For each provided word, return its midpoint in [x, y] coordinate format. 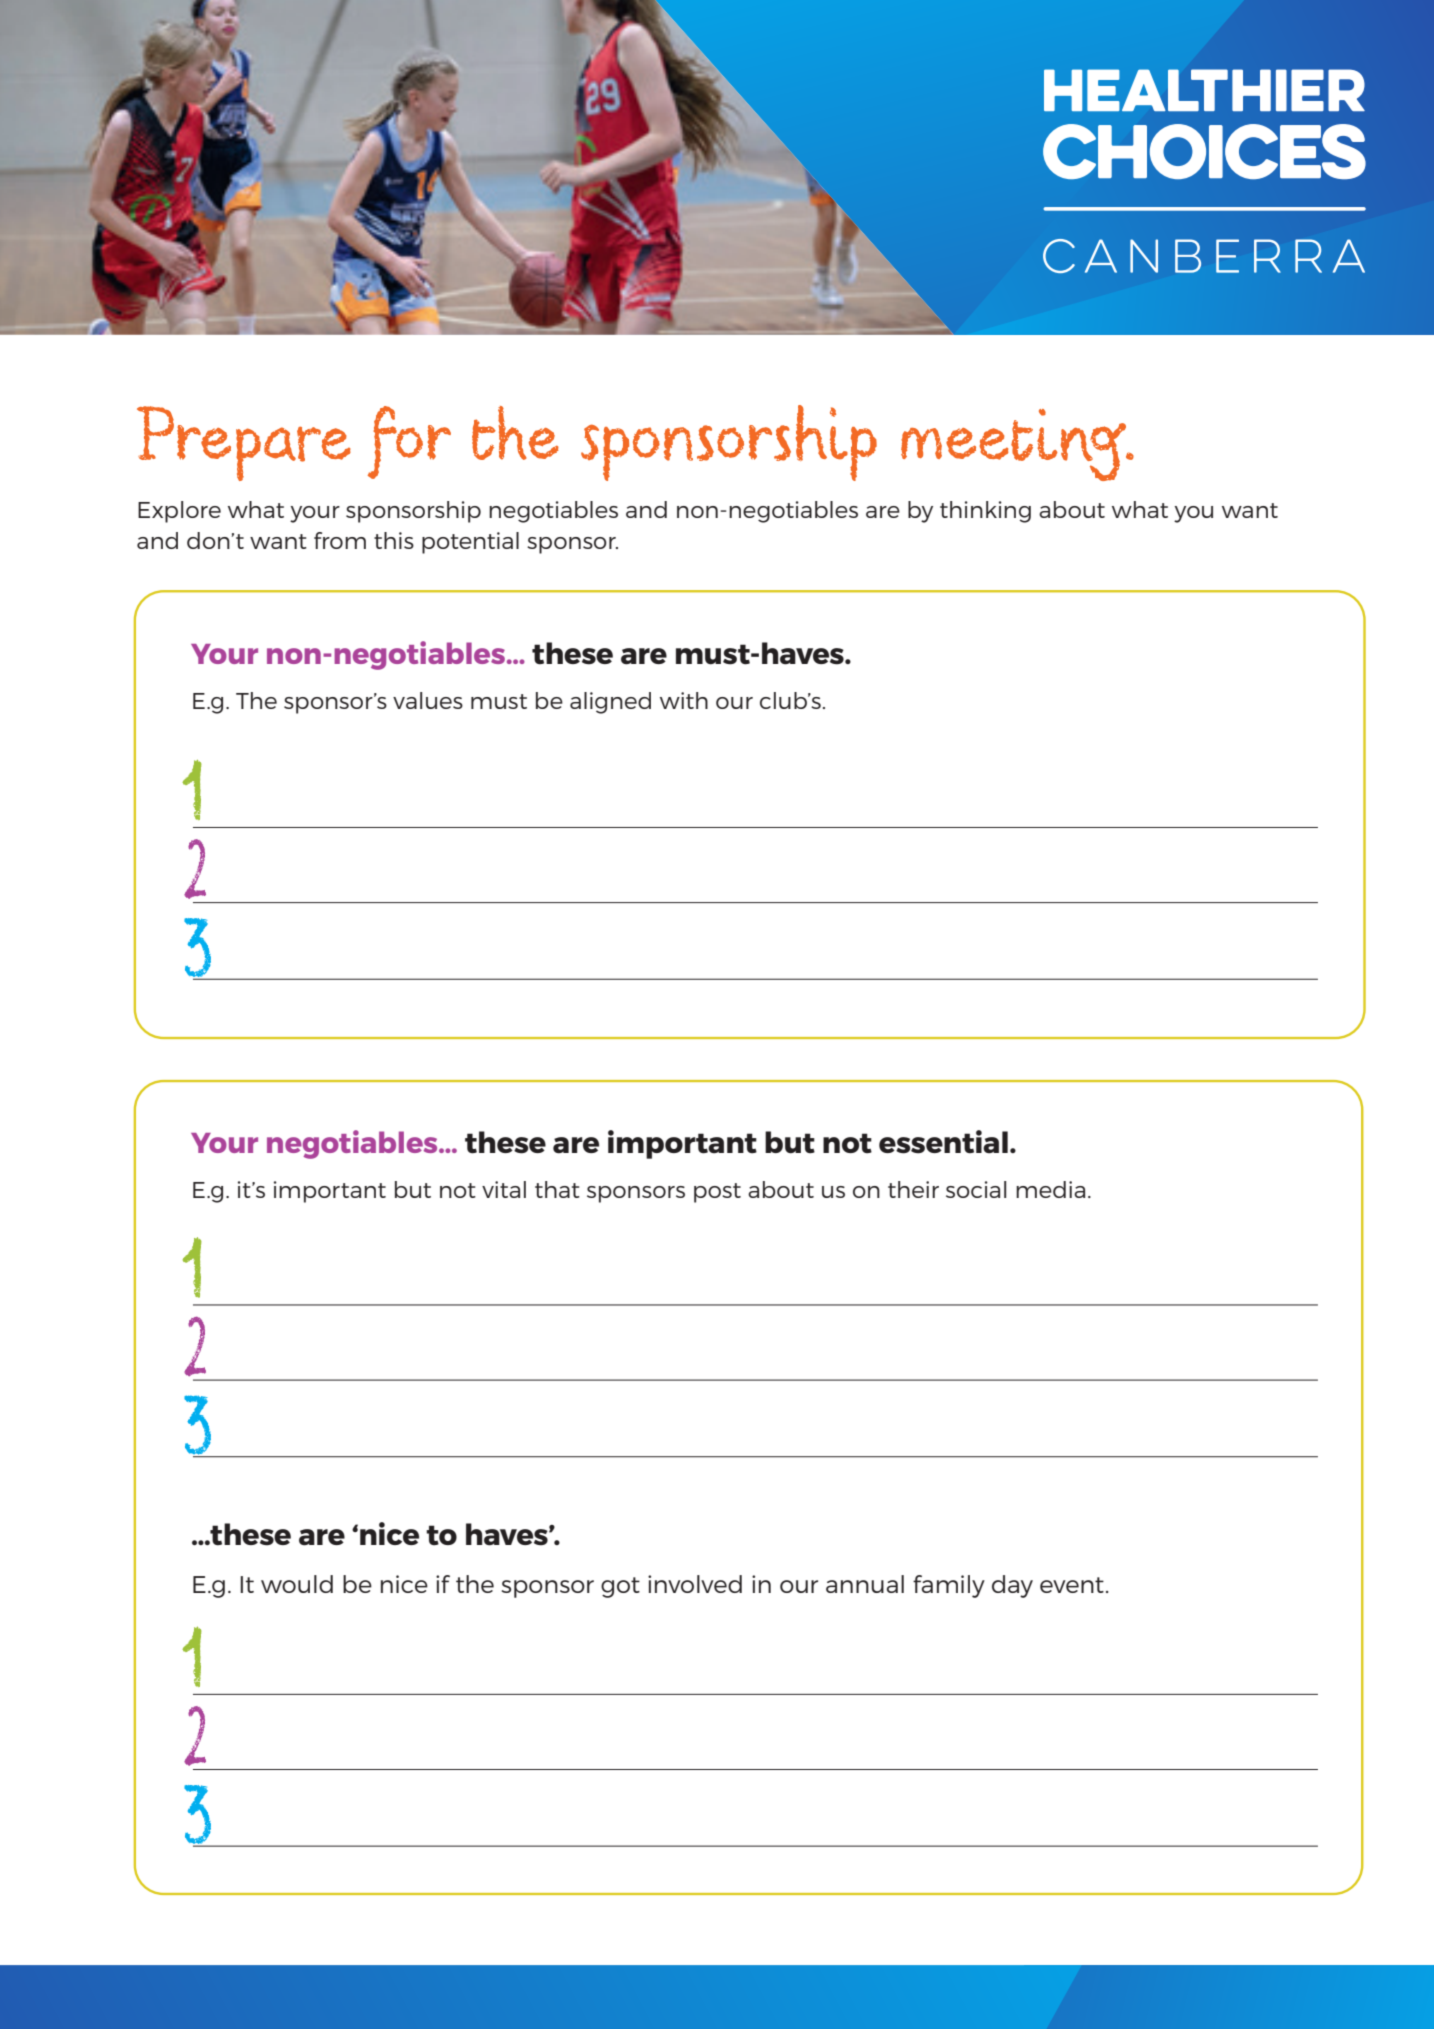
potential [470, 543]
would [297, 1584]
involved [695, 1584]
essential [943, 1142]
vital [504, 1189]
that [557, 1189]
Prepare [244, 443]
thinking [985, 512]
